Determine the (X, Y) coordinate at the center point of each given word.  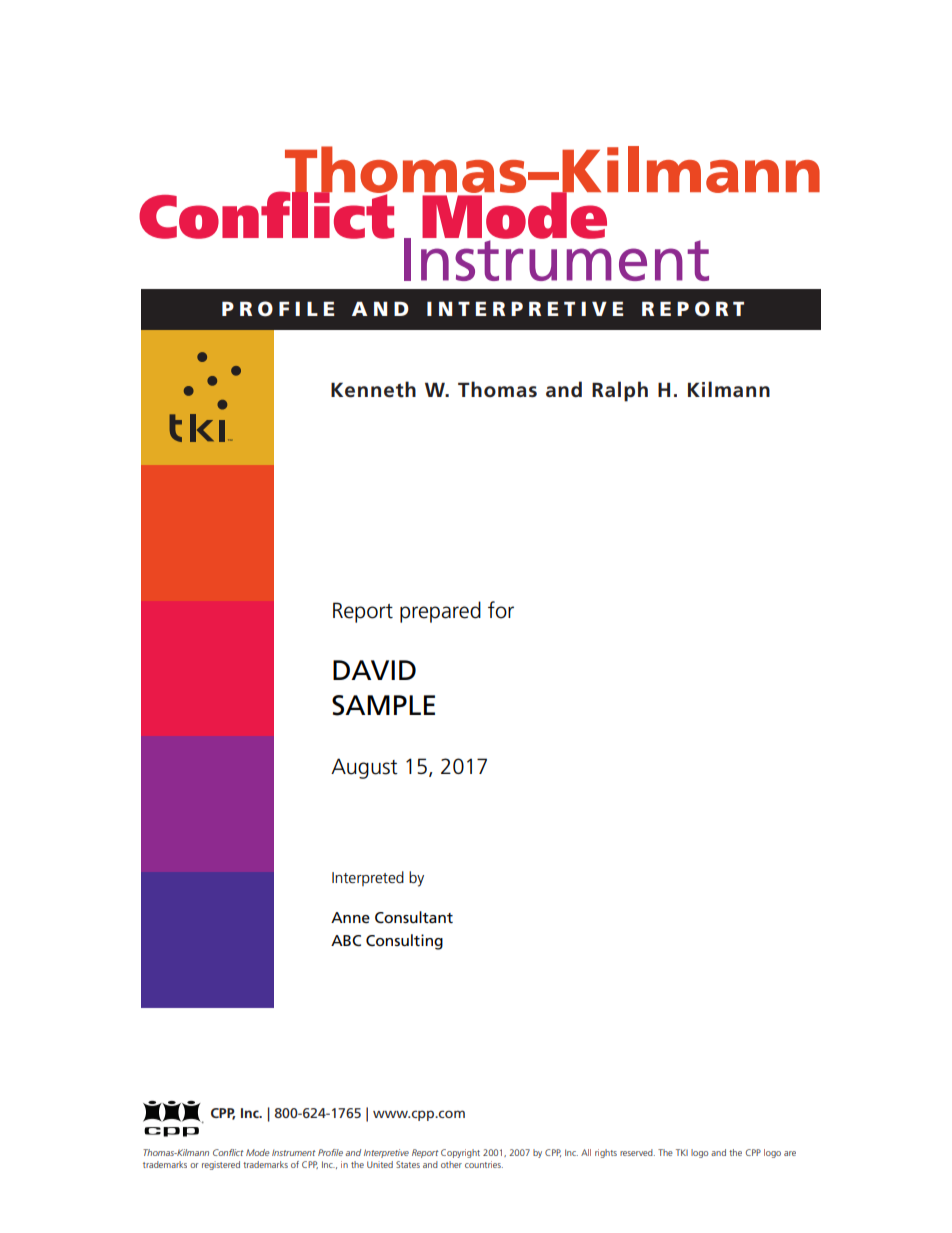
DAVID (374, 670)
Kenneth (373, 389)
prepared (440, 612)
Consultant (414, 917)
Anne (350, 917)
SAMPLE (383, 705)
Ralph (620, 391)
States (408, 1164)
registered (221, 1165)
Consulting (404, 942)
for (501, 610)
